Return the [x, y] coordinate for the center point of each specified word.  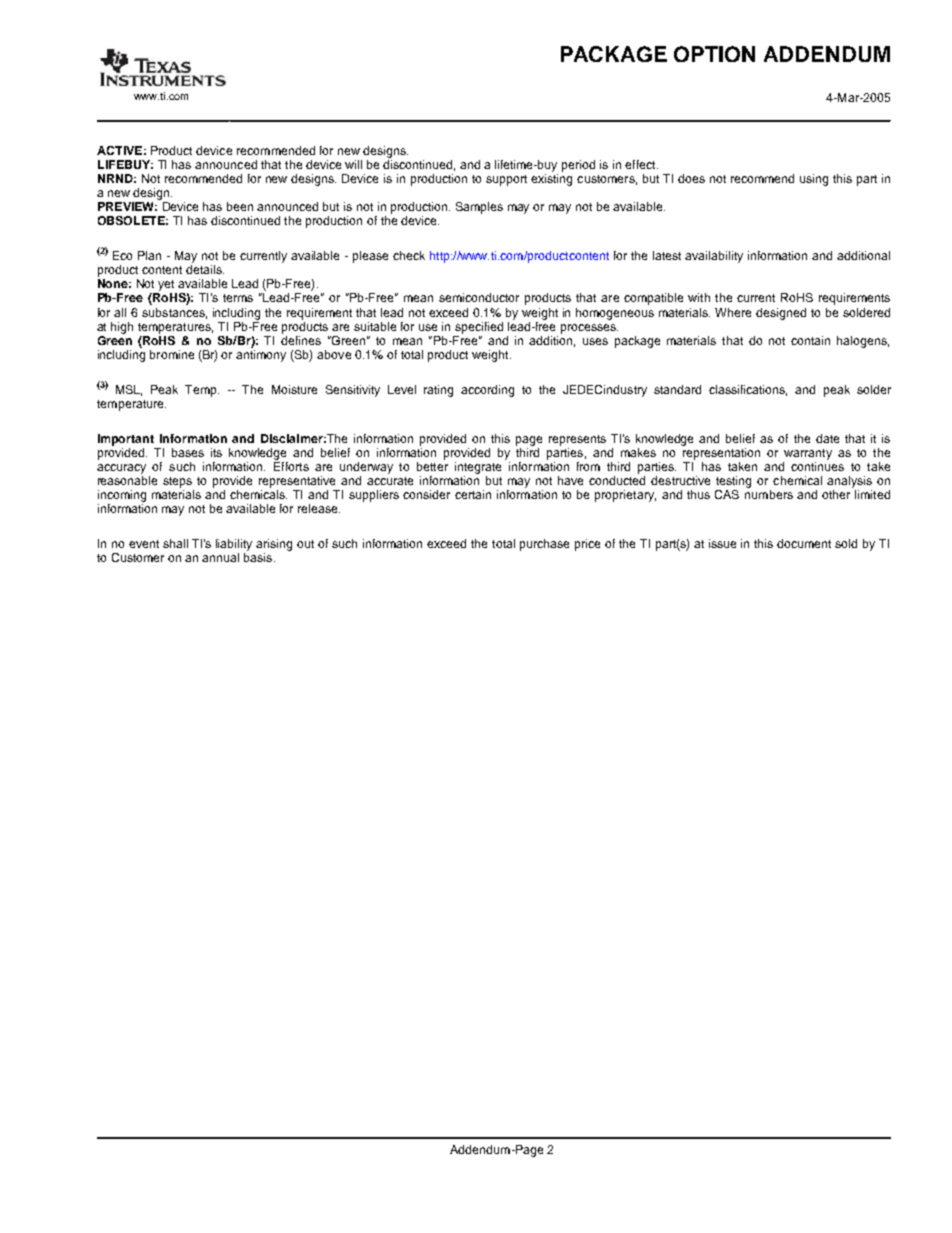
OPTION [714, 54]
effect [641, 164]
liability [234, 545]
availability [714, 257]
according [487, 391]
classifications [748, 390]
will [353, 164]
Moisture [294, 389]
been [240, 206]
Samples [479, 208]
